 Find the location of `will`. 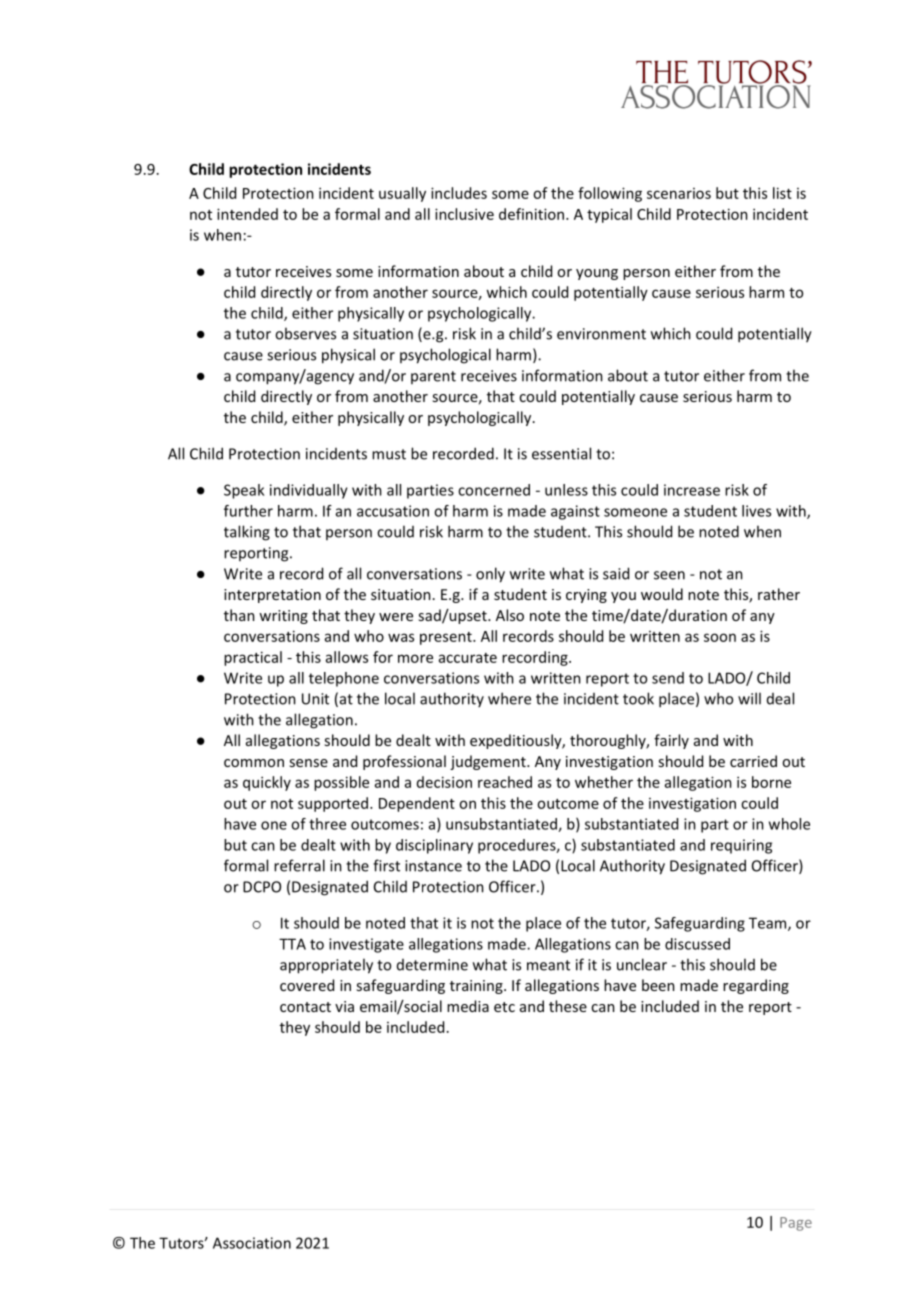

will is located at coordinates (749, 698).
